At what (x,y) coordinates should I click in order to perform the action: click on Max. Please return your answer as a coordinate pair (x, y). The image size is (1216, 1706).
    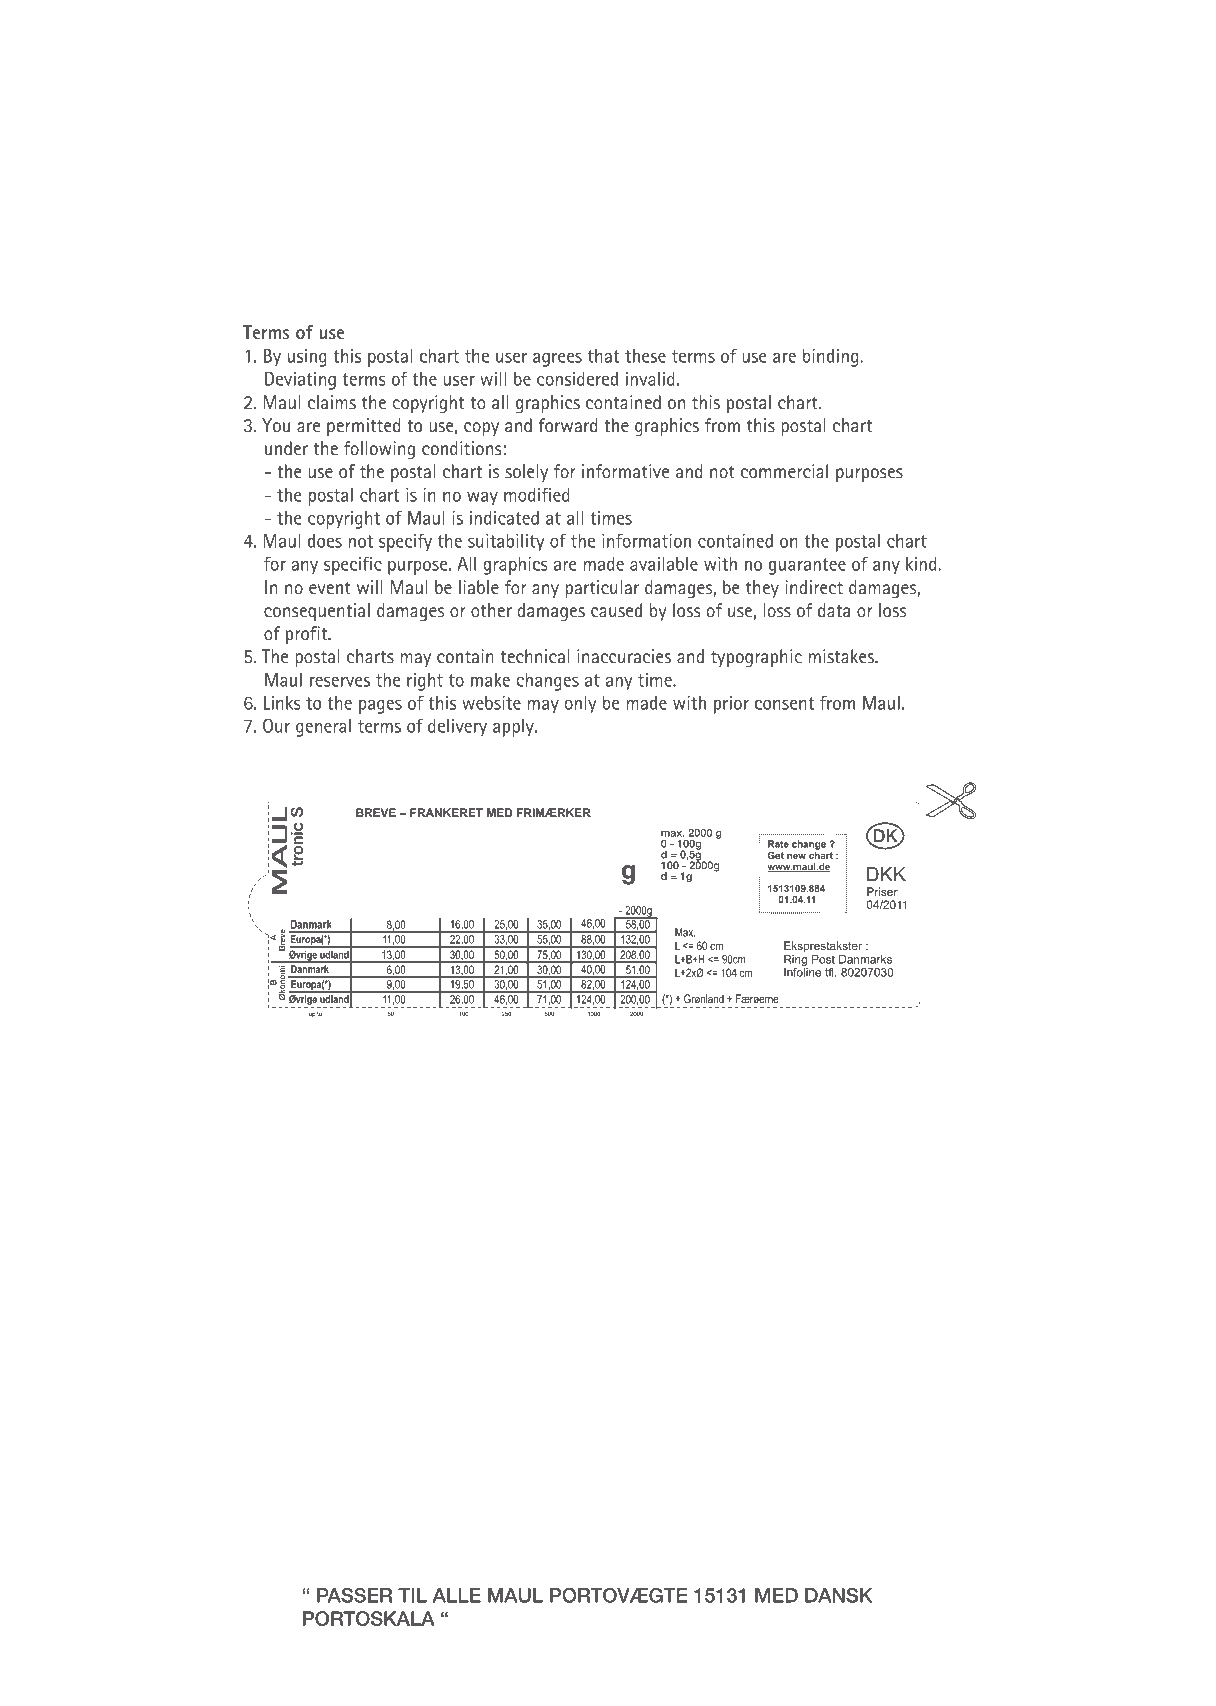
    Looking at the image, I should click on (685, 932).
